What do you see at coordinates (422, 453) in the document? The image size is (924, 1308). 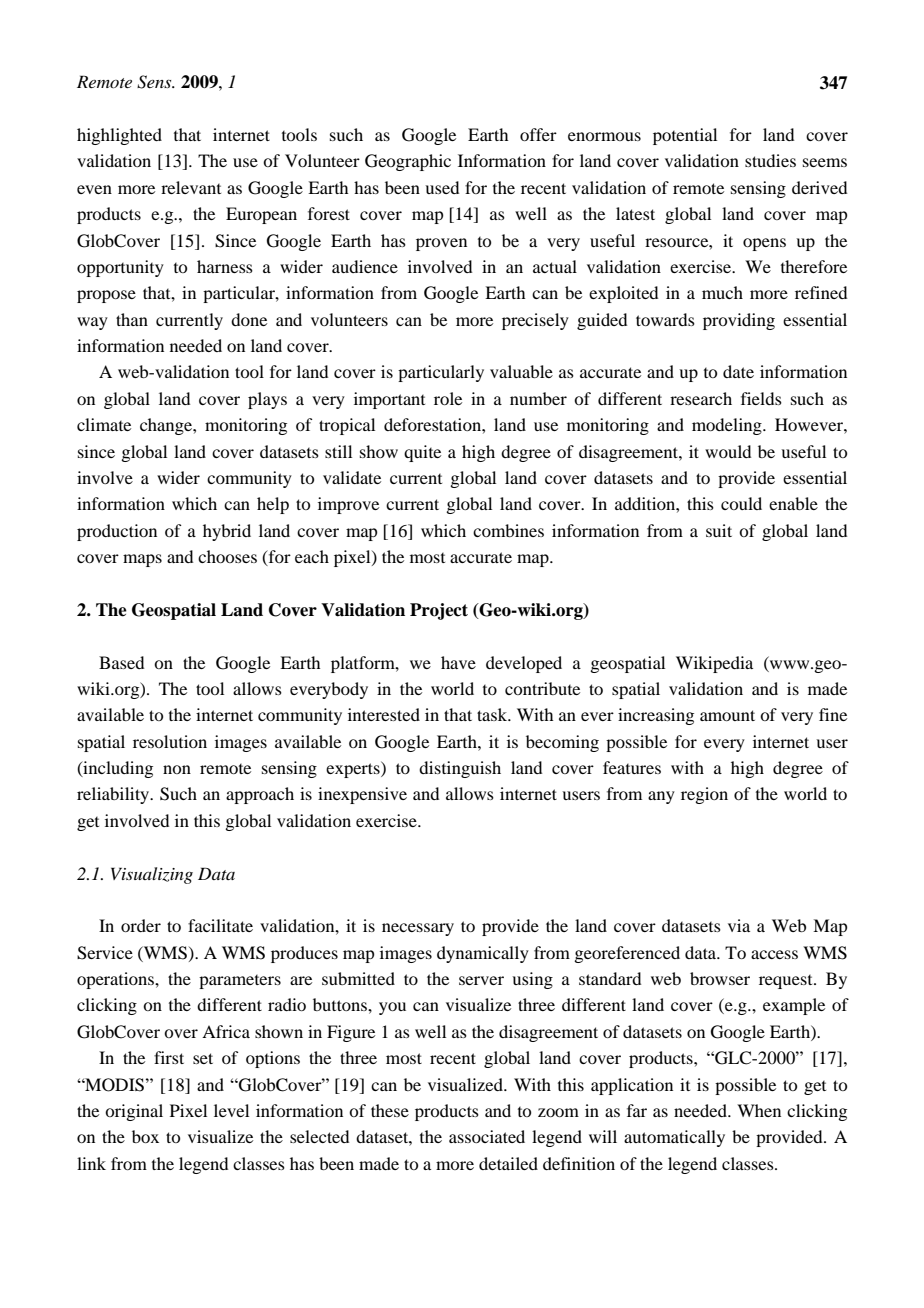 I see `quite` at bounding box center [422, 453].
